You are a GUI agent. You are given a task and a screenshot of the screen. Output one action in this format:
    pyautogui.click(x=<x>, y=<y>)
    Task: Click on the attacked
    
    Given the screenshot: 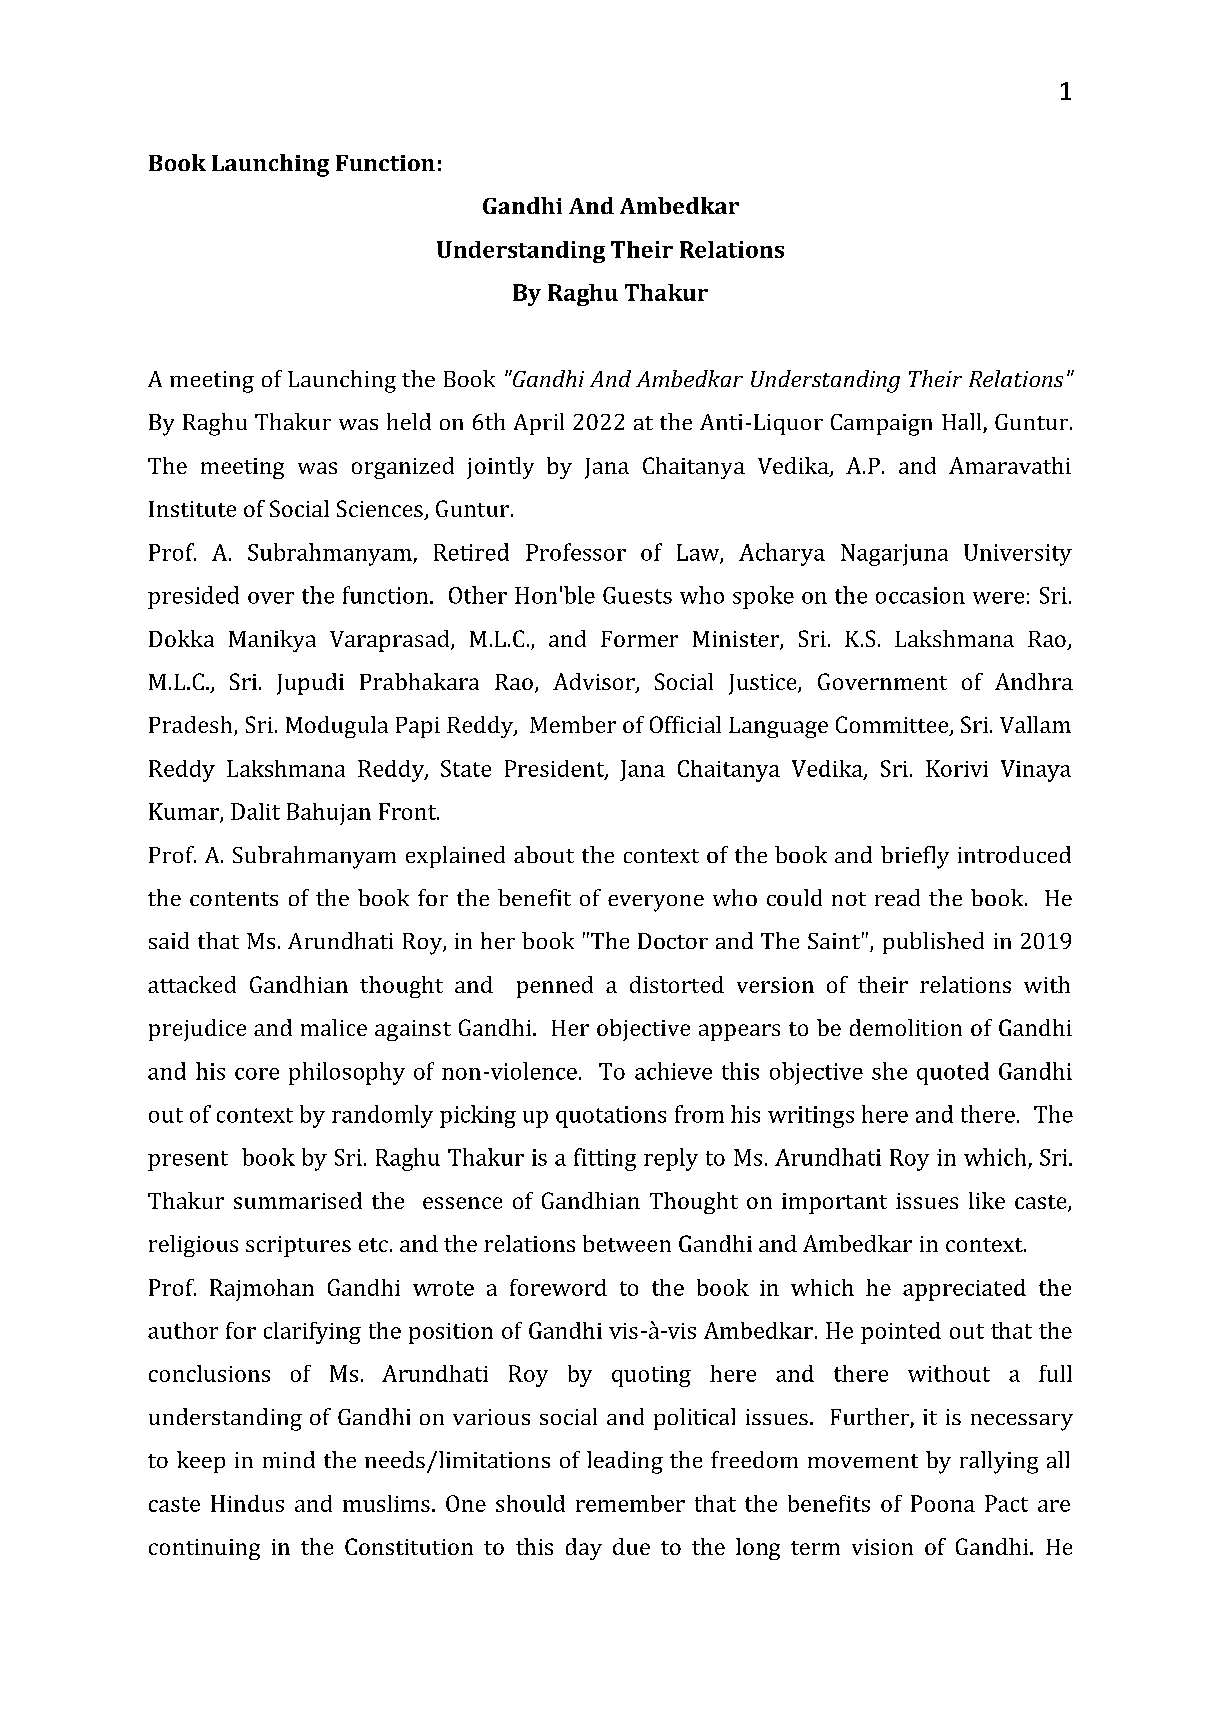 What is the action you would take?
    pyautogui.click(x=192, y=984)
